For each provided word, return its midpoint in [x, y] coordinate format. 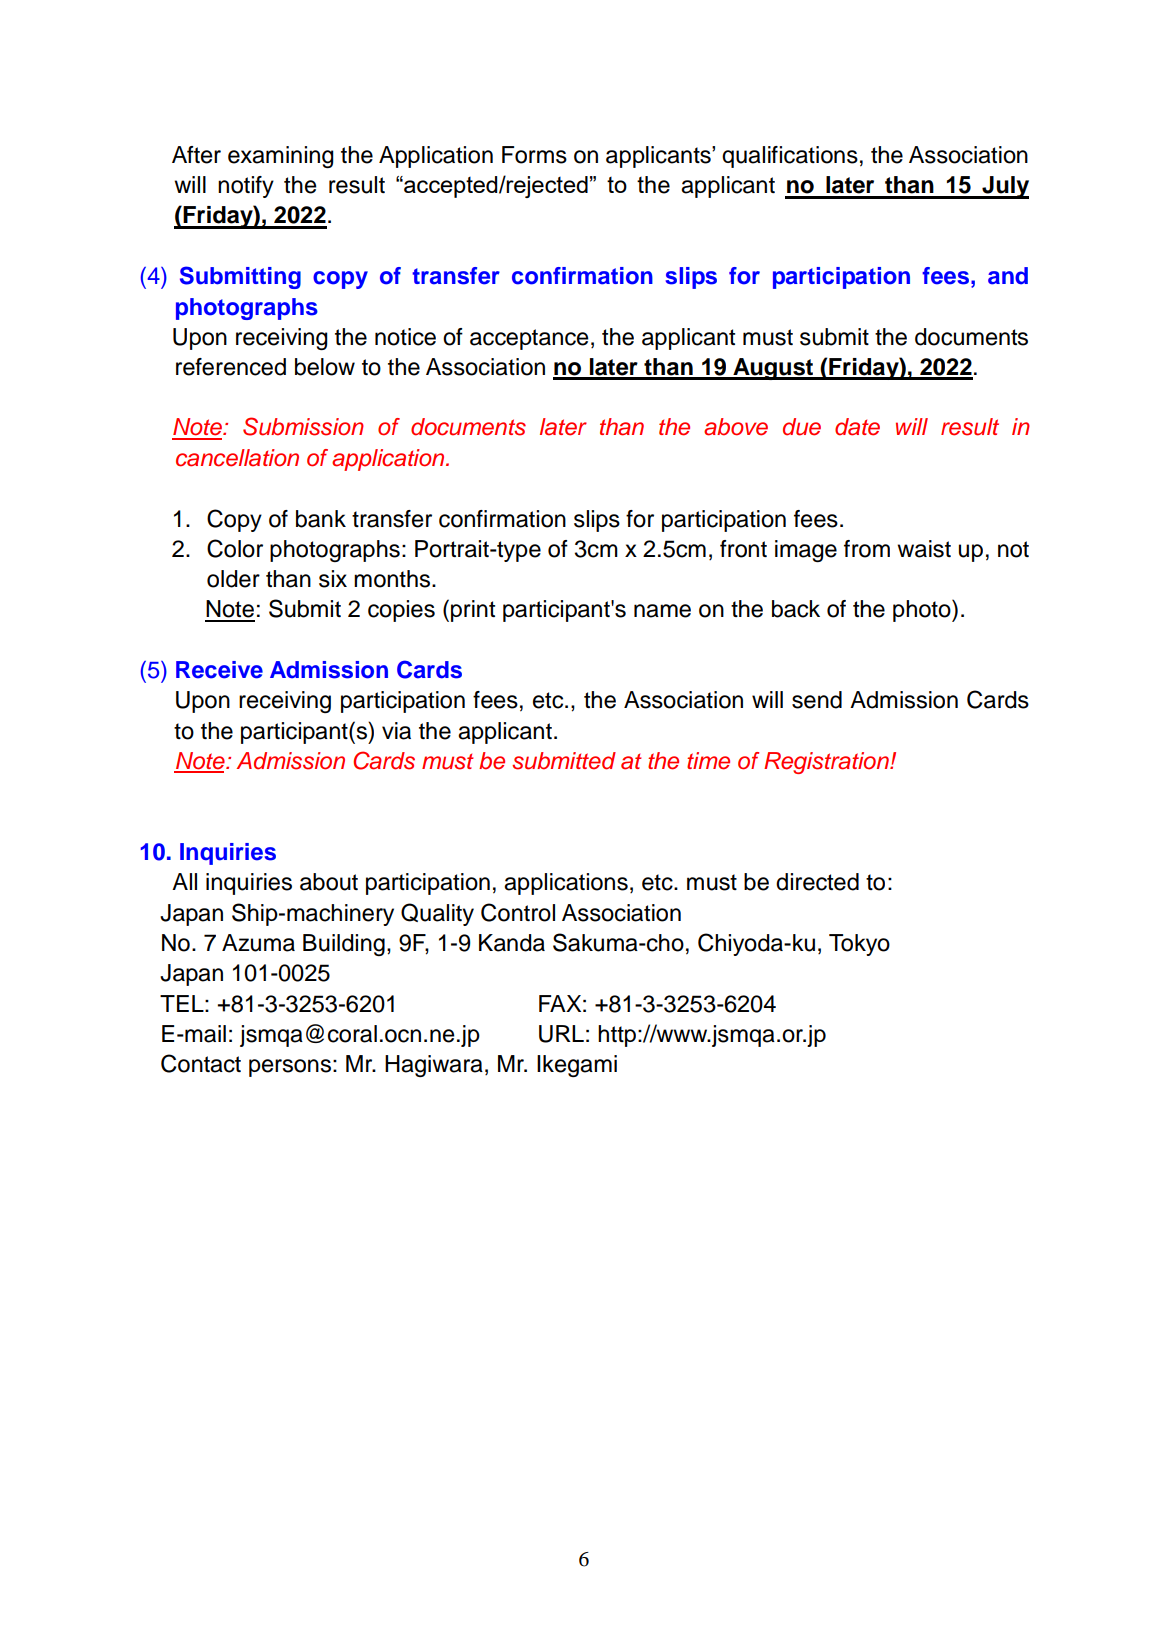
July [1004, 187]
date [857, 427]
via [396, 731]
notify [246, 187]
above [736, 427]
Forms [534, 155]
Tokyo [859, 945]
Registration [827, 763]
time [708, 761]
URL [561, 1034]
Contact [201, 1063]
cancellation [237, 458]
